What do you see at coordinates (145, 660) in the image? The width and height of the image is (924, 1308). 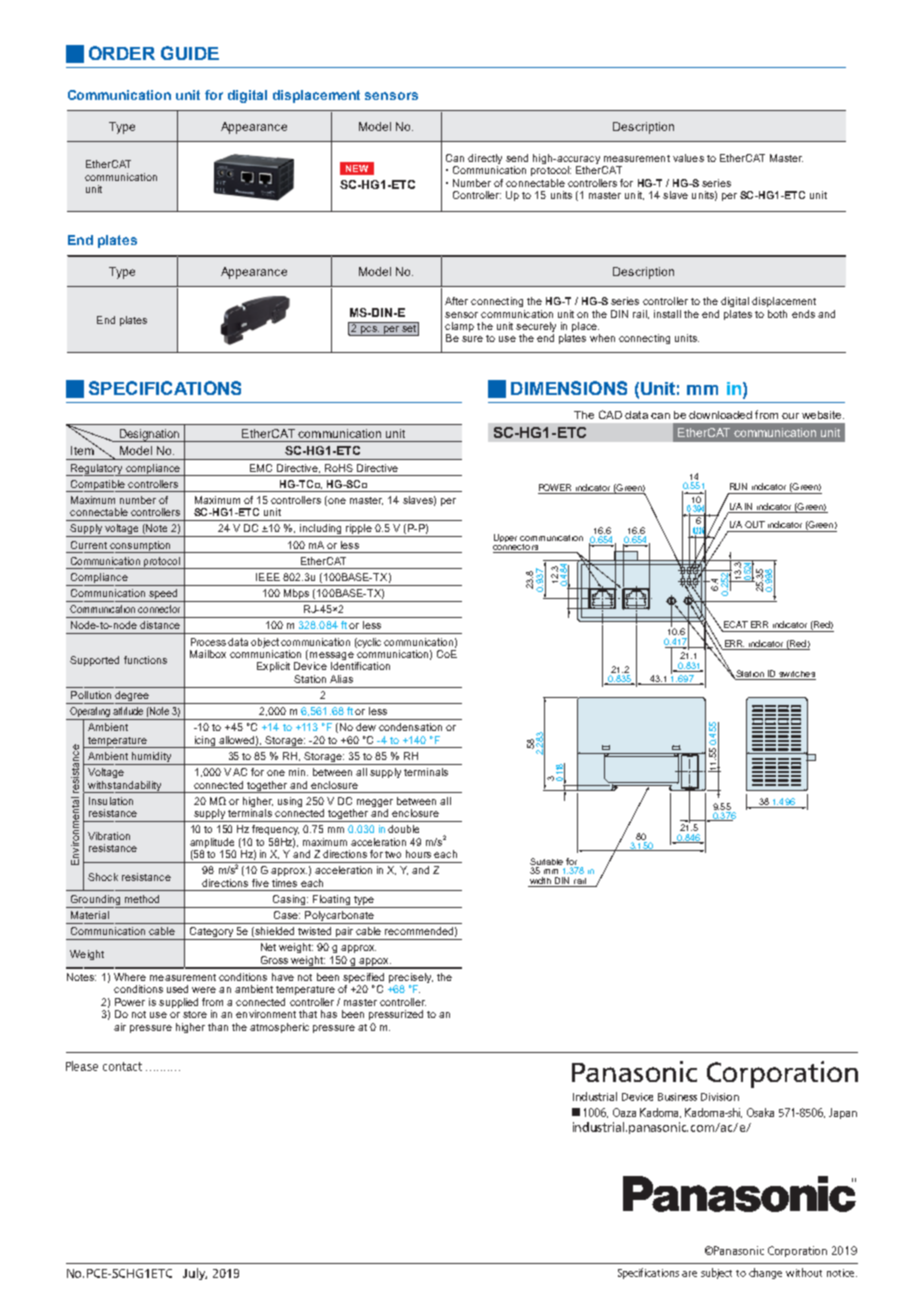 I see `functions` at bounding box center [145, 660].
